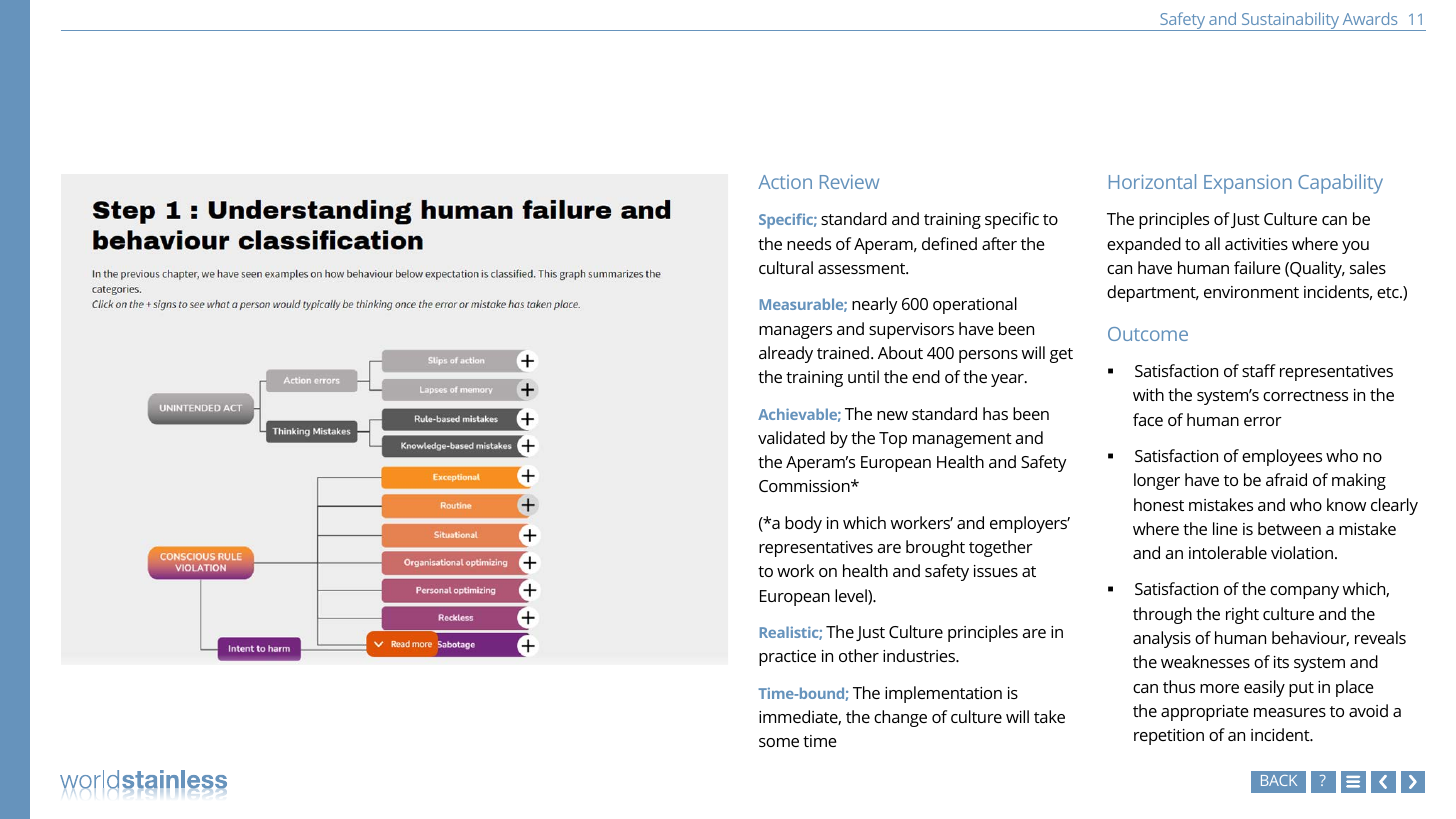 Image resolution: width=1456 pixels, height=819 pixels. Describe the element at coordinates (779, 742) in the document. I see `some` at that location.
